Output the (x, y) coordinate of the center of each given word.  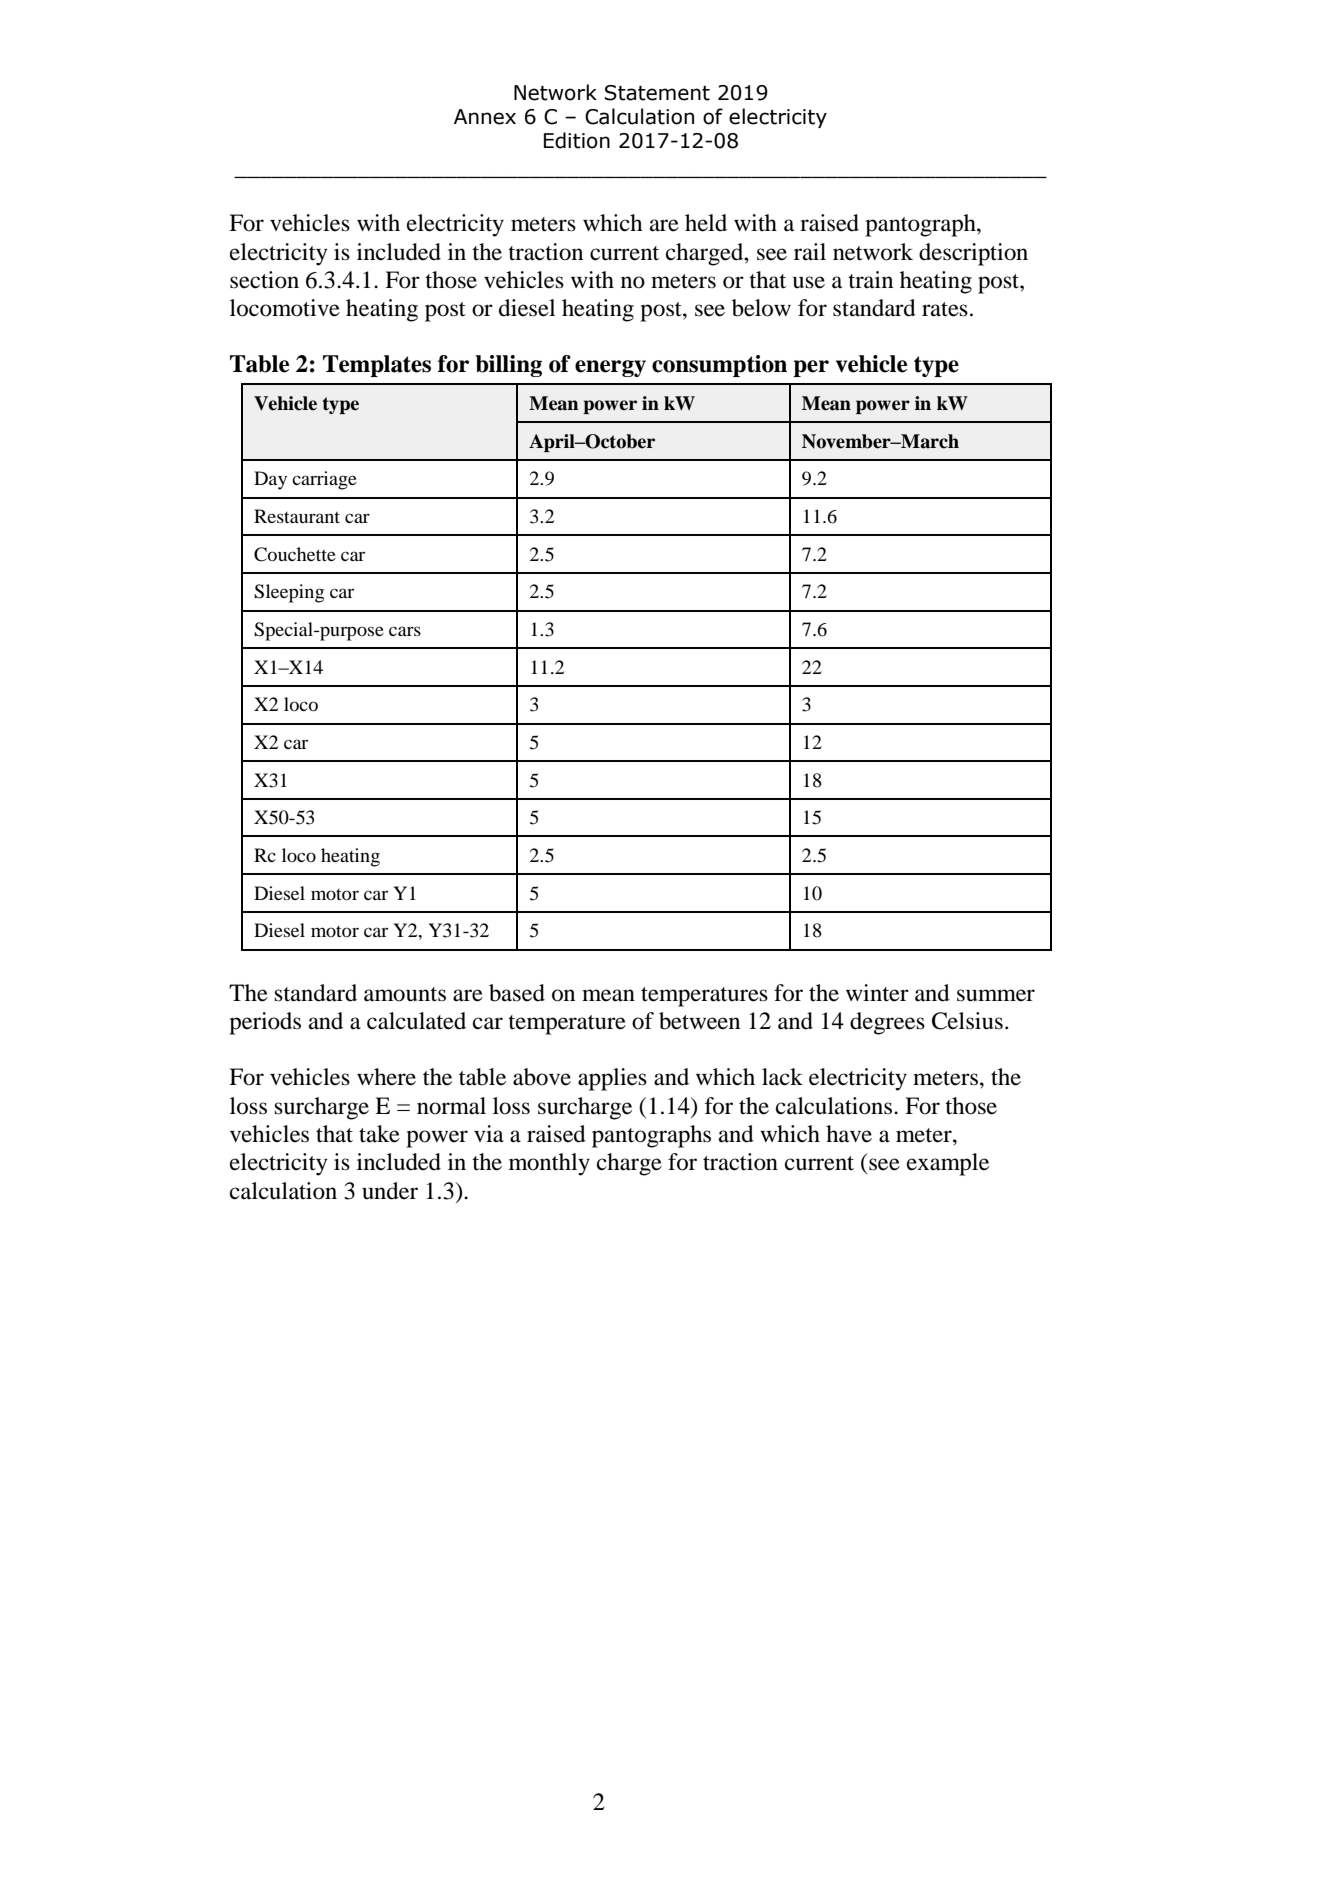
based (517, 993)
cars (405, 631)
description (973, 254)
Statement (657, 93)
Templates (377, 366)
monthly (549, 1164)
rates (945, 309)
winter (877, 993)
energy (610, 368)
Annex (485, 117)
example (948, 1164)
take (379, 1134)
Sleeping (289, 593)
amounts (405, 994)
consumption (719, 366)
